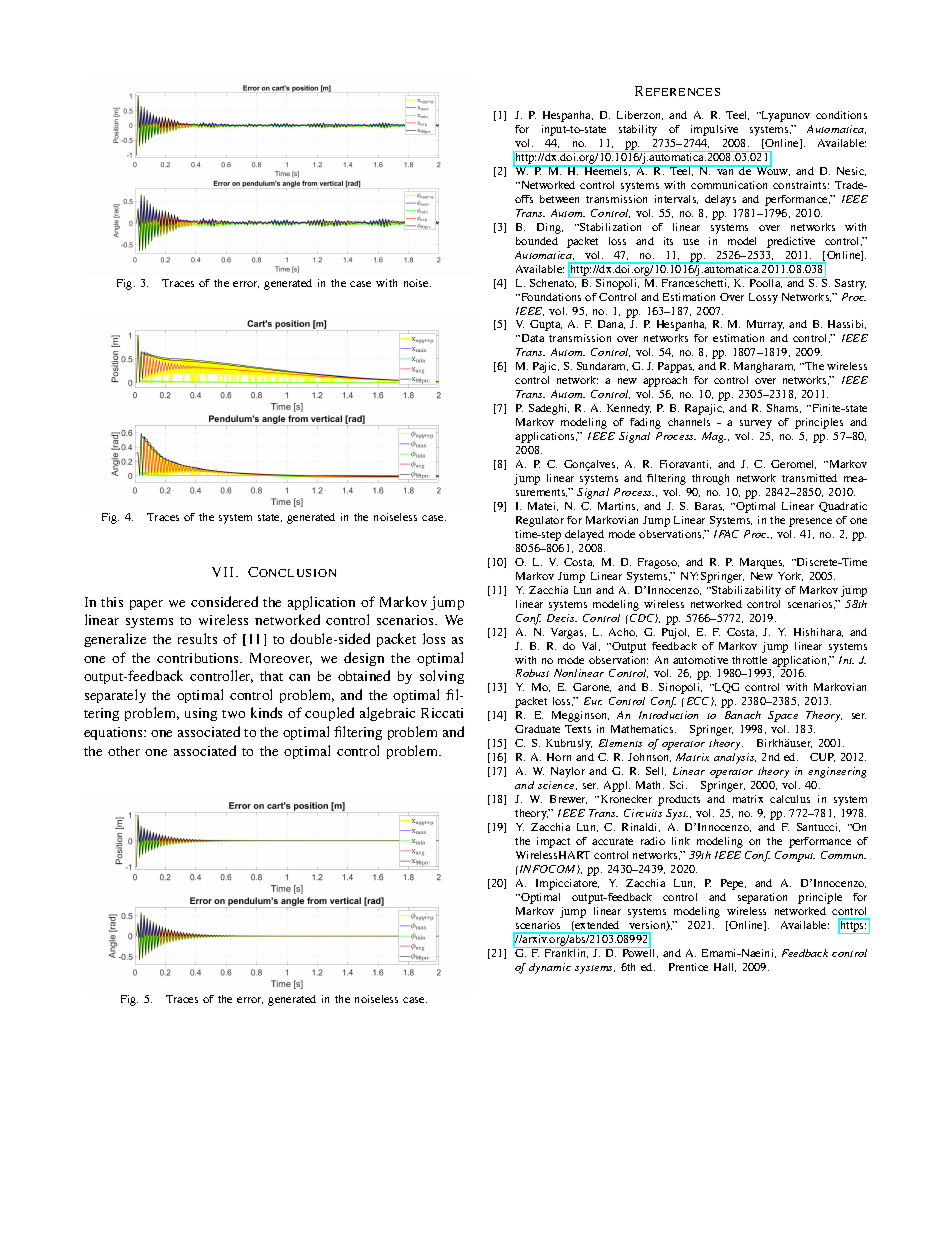 The image size is (952, 1233). Describe the element at coordinates (790, 799) in the document. I see `calculus` at that location.
